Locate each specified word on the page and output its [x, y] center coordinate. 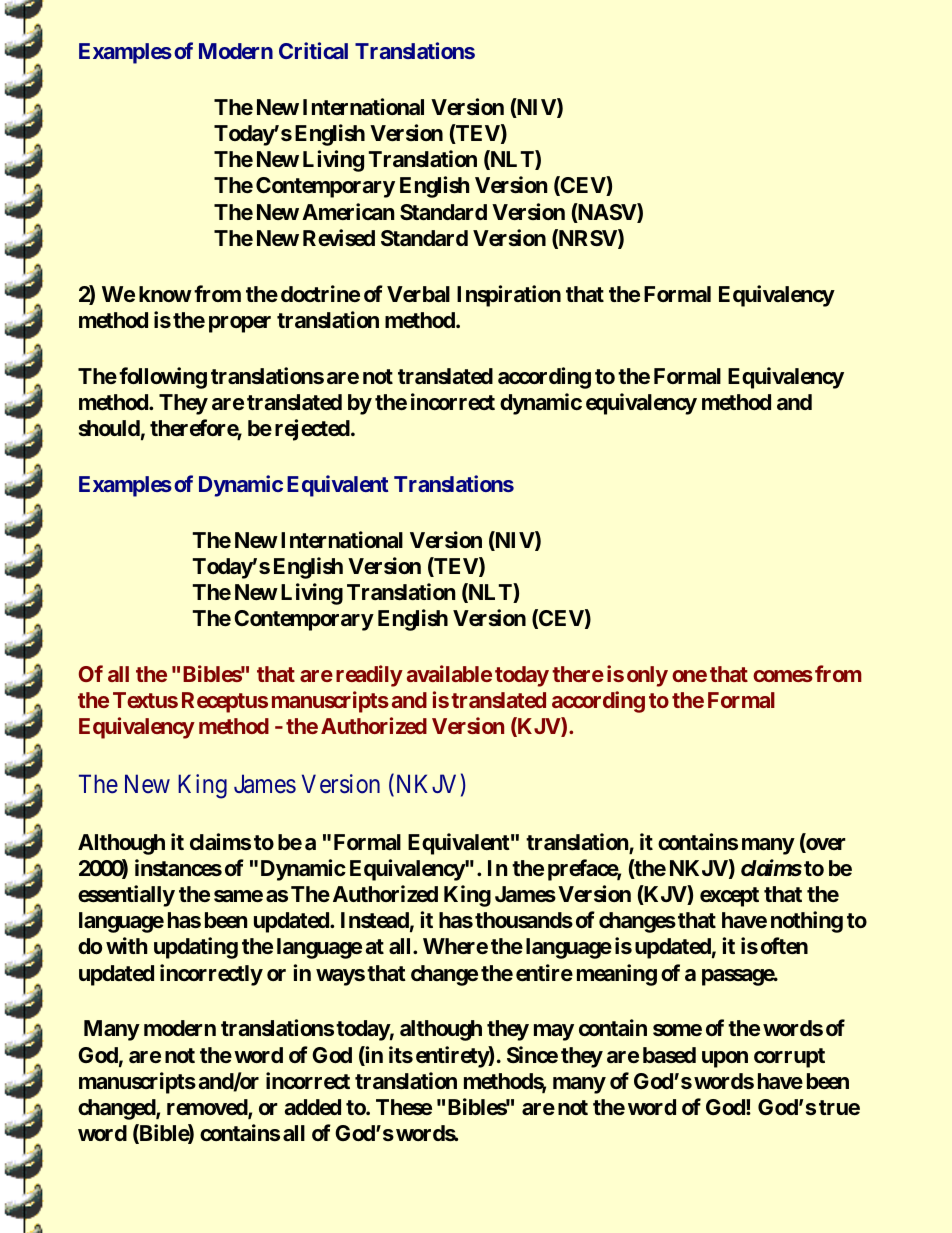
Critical [313, 50]
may [554, 1032]
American [348, 211]
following [163, 378]
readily [369, 676]
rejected [312, 430]
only [647, 676]
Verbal [418, 294]
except [729, 897]
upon [725, 1059]
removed [208, 1108]
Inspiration [509, 296]
